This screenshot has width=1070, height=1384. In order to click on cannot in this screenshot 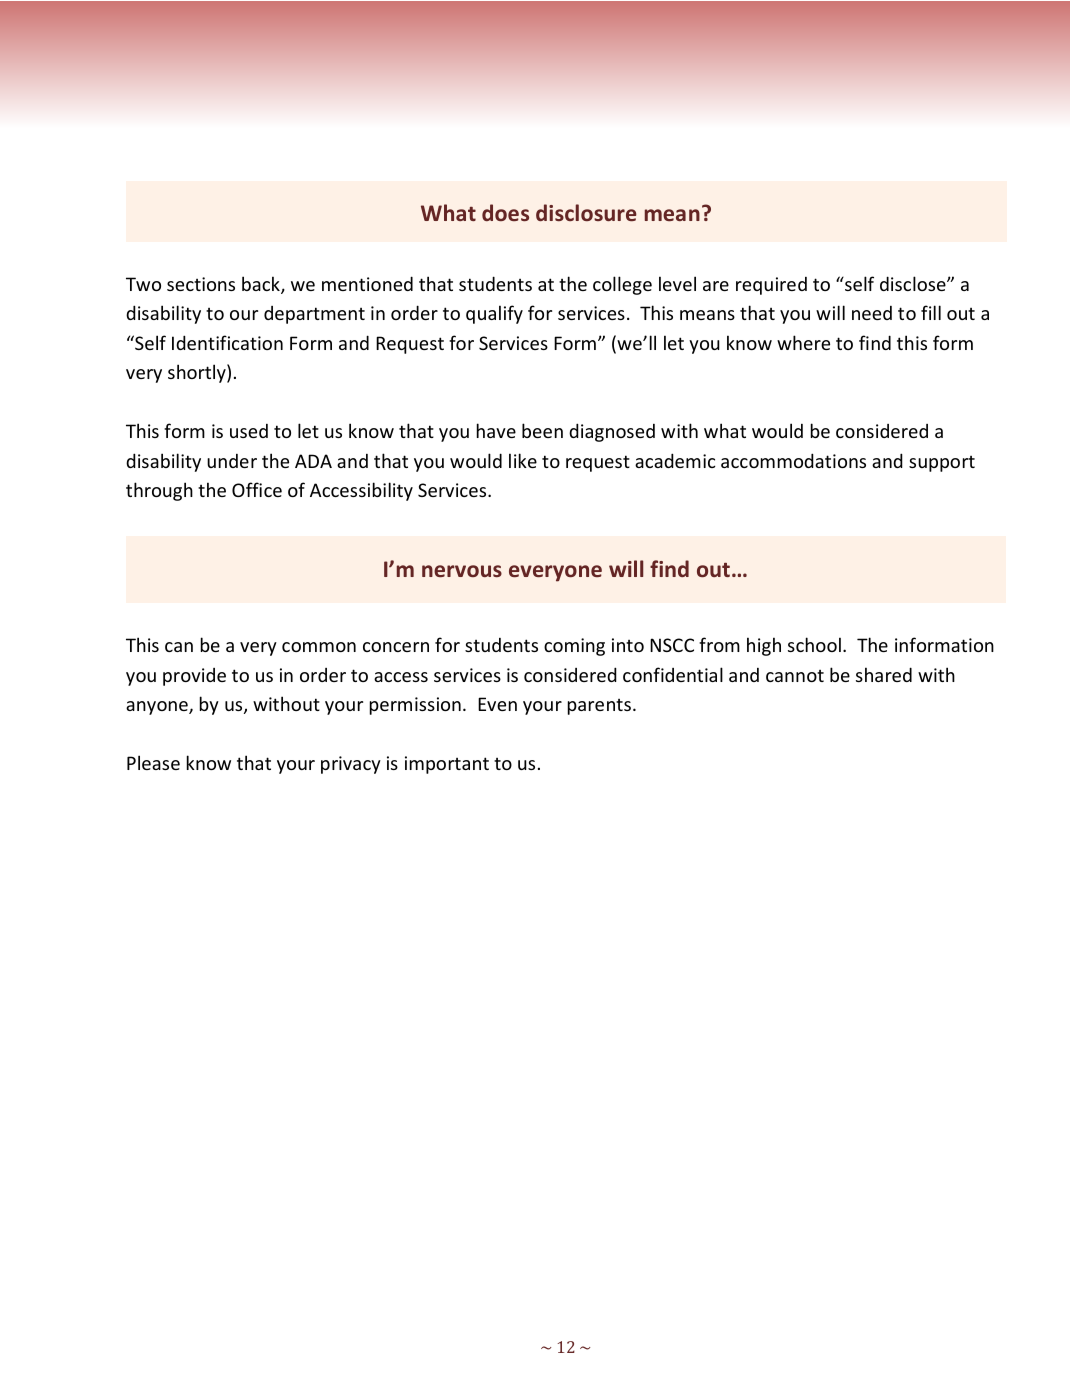, I will do `click(795, 676)`.
